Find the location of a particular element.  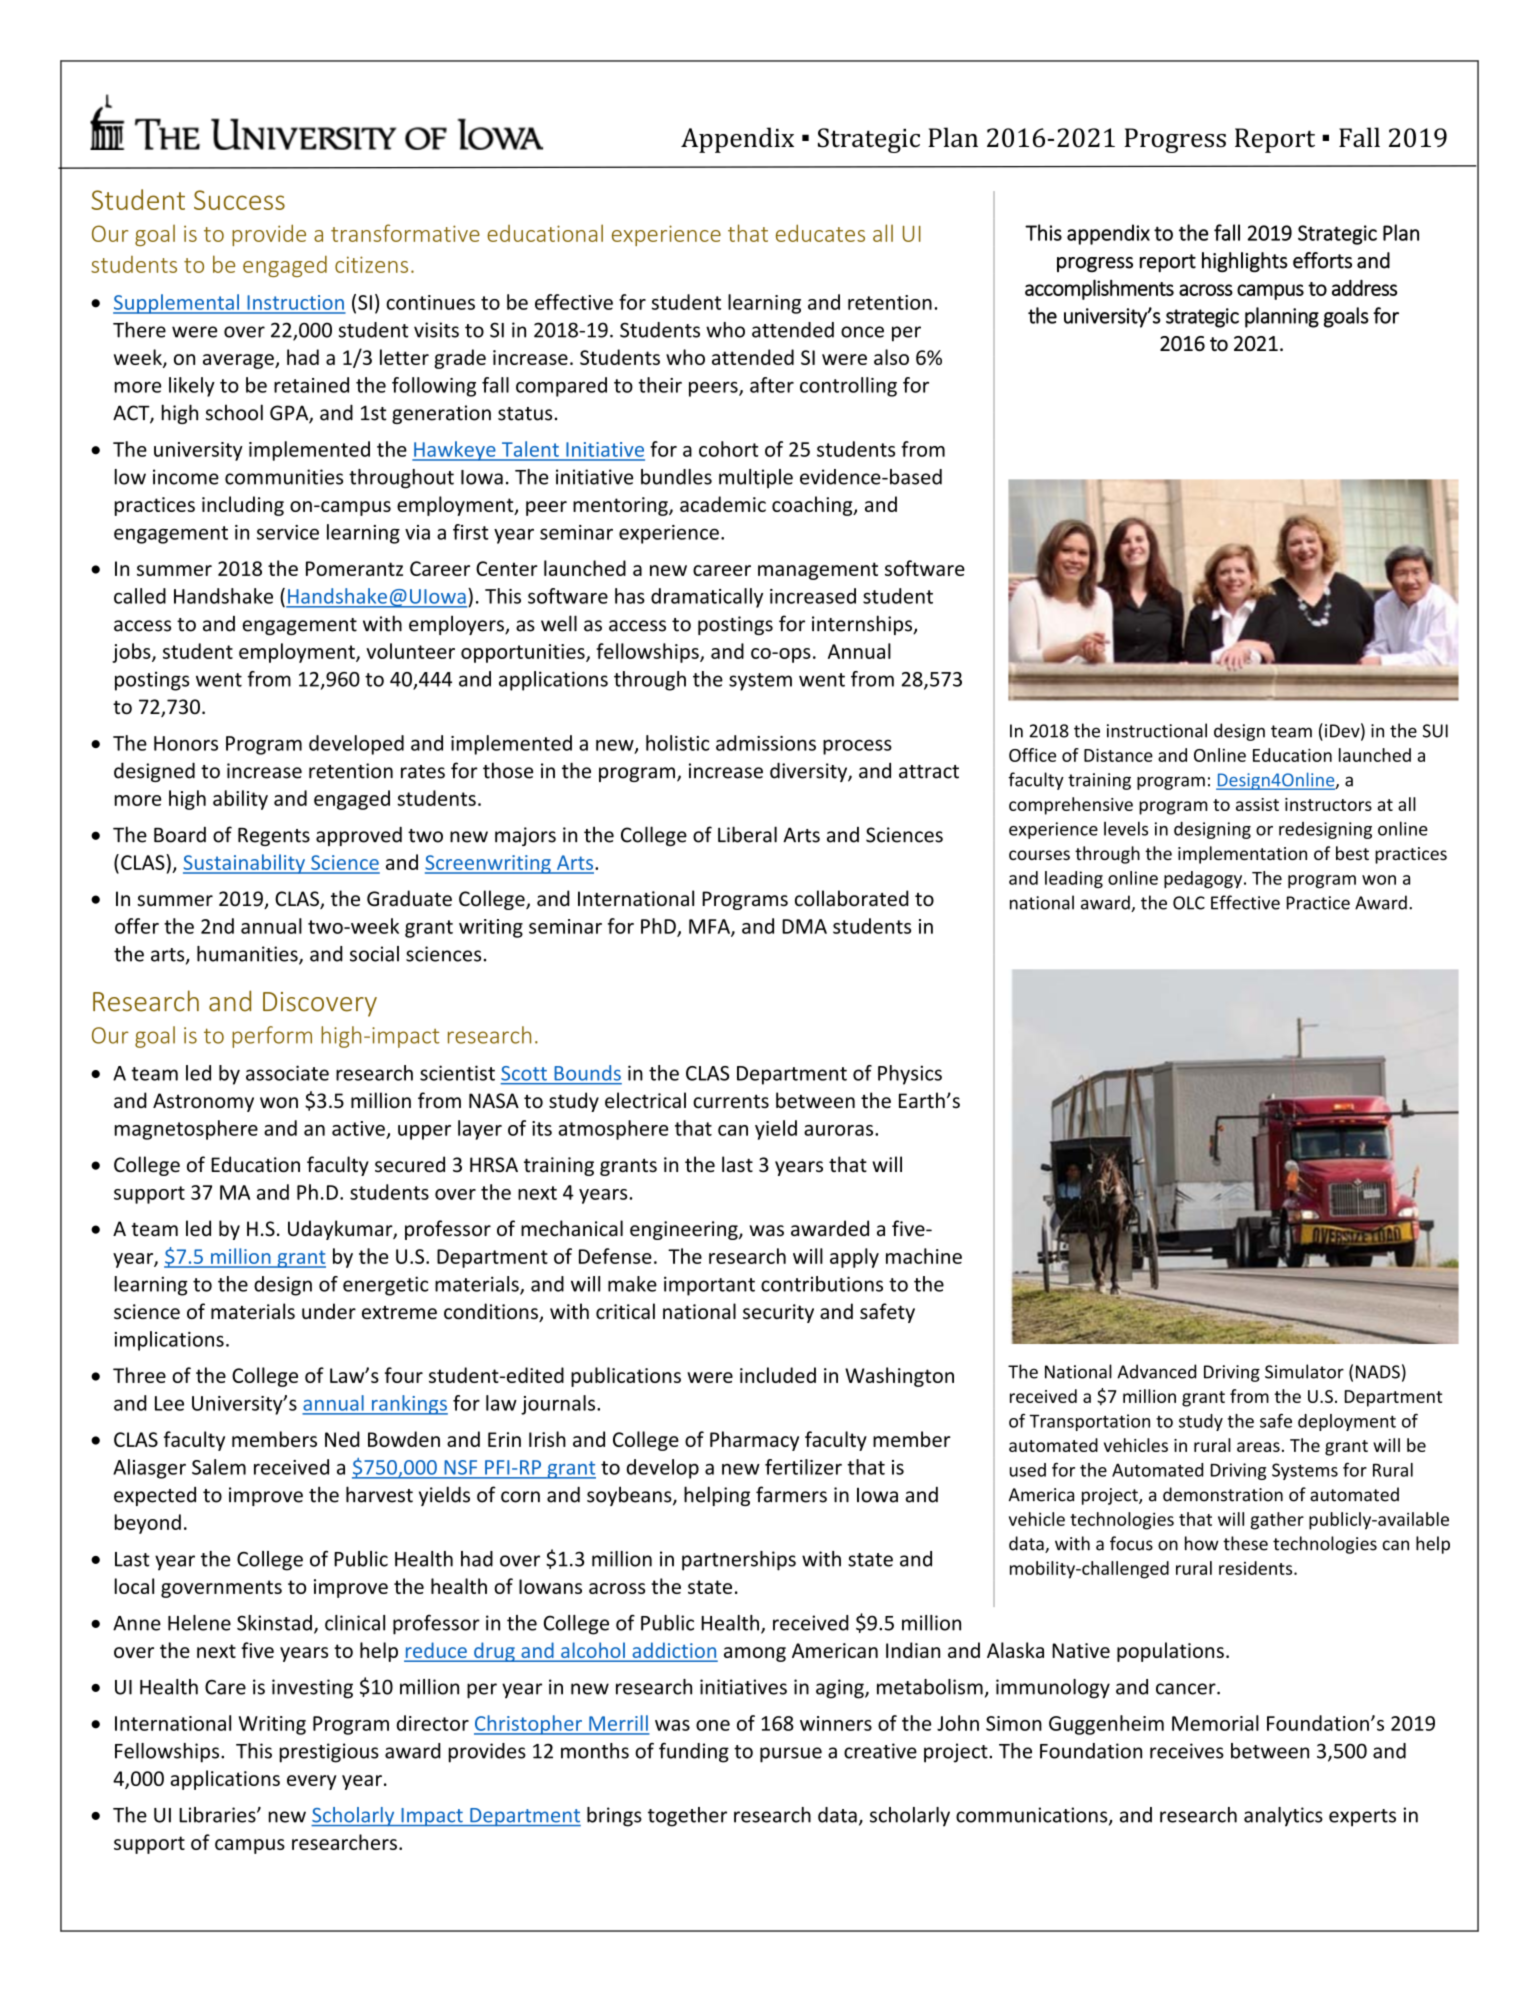

every is located at coordinates (311, 1782).
